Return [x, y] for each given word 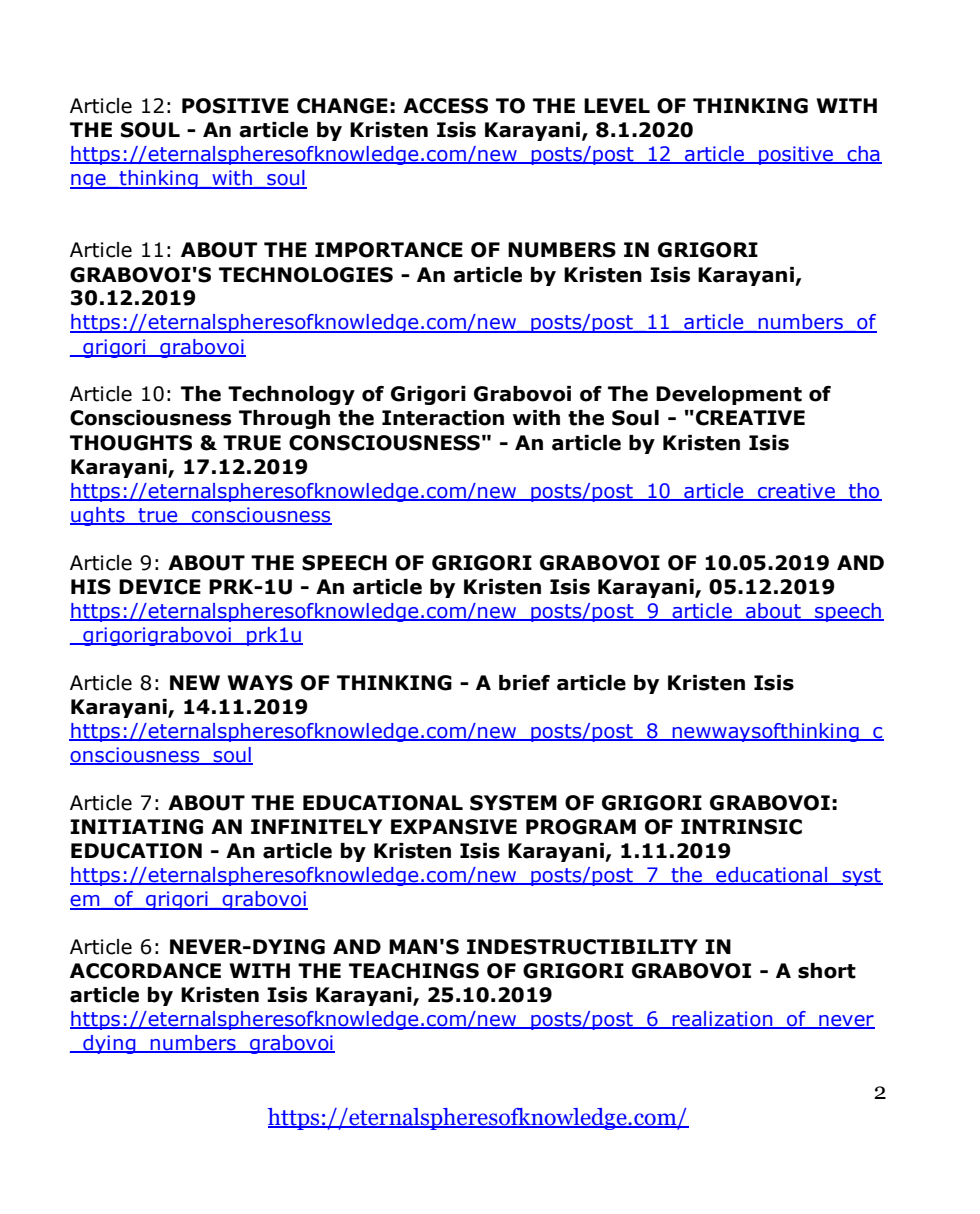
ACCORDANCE [145, 971]
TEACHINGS [414, 971]
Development [729, 395]
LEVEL [617, 105]
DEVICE [160, 587]
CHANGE [342, 106]
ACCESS [445, 106]
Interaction [443, 418]
